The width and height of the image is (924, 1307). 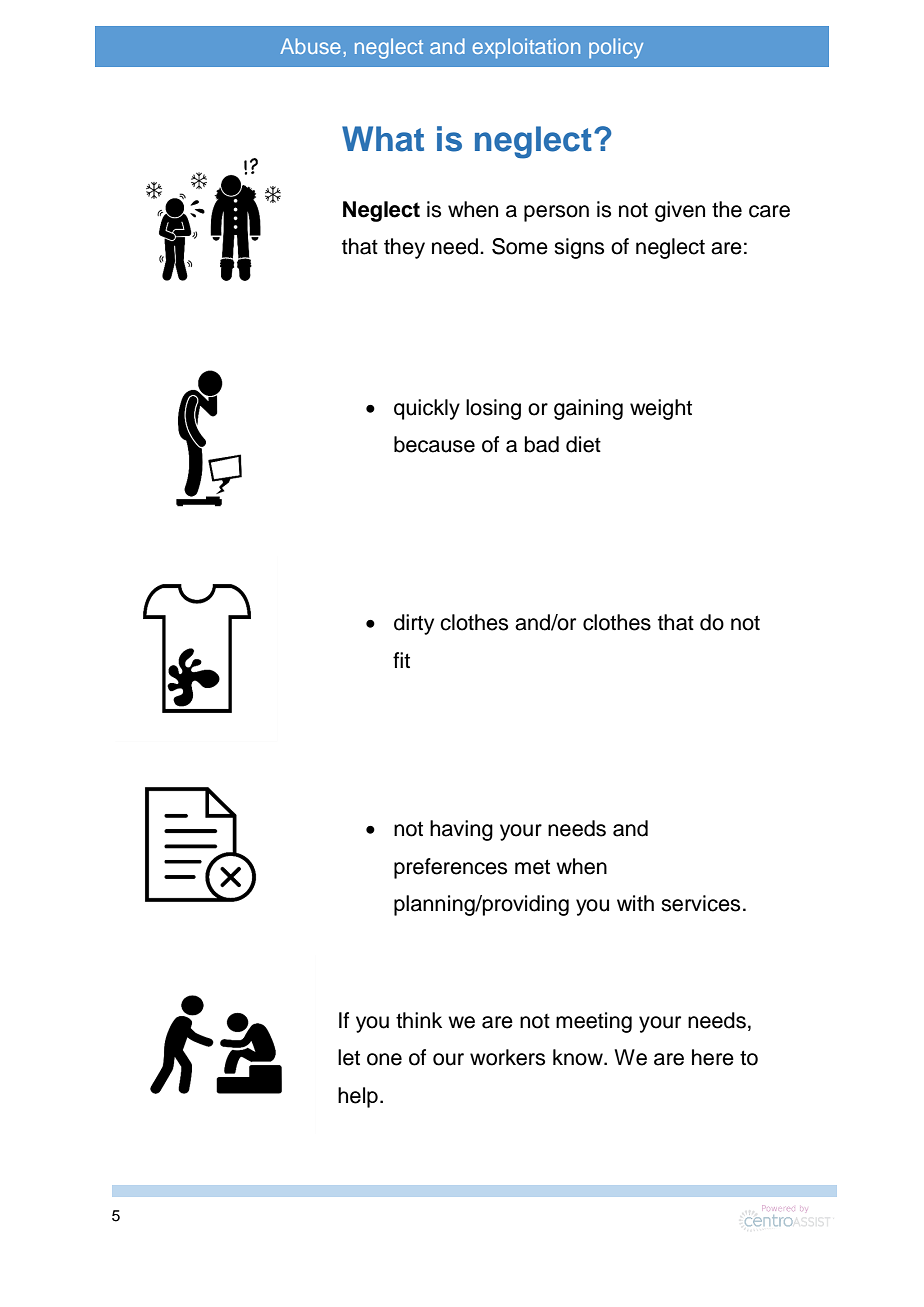 I want to click on services, so click(x=700, y=903).
